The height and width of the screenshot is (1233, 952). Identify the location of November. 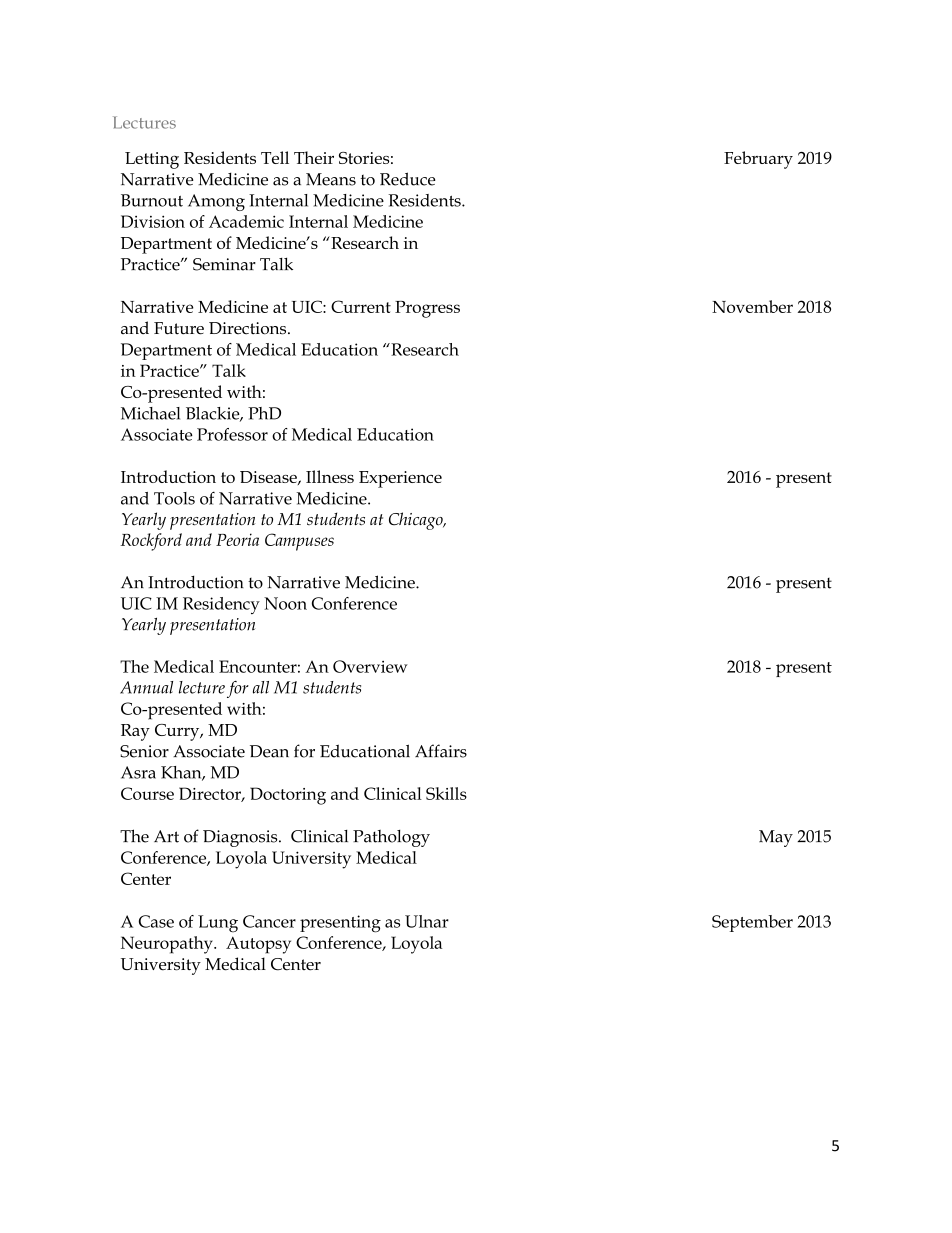
(752, 306).
